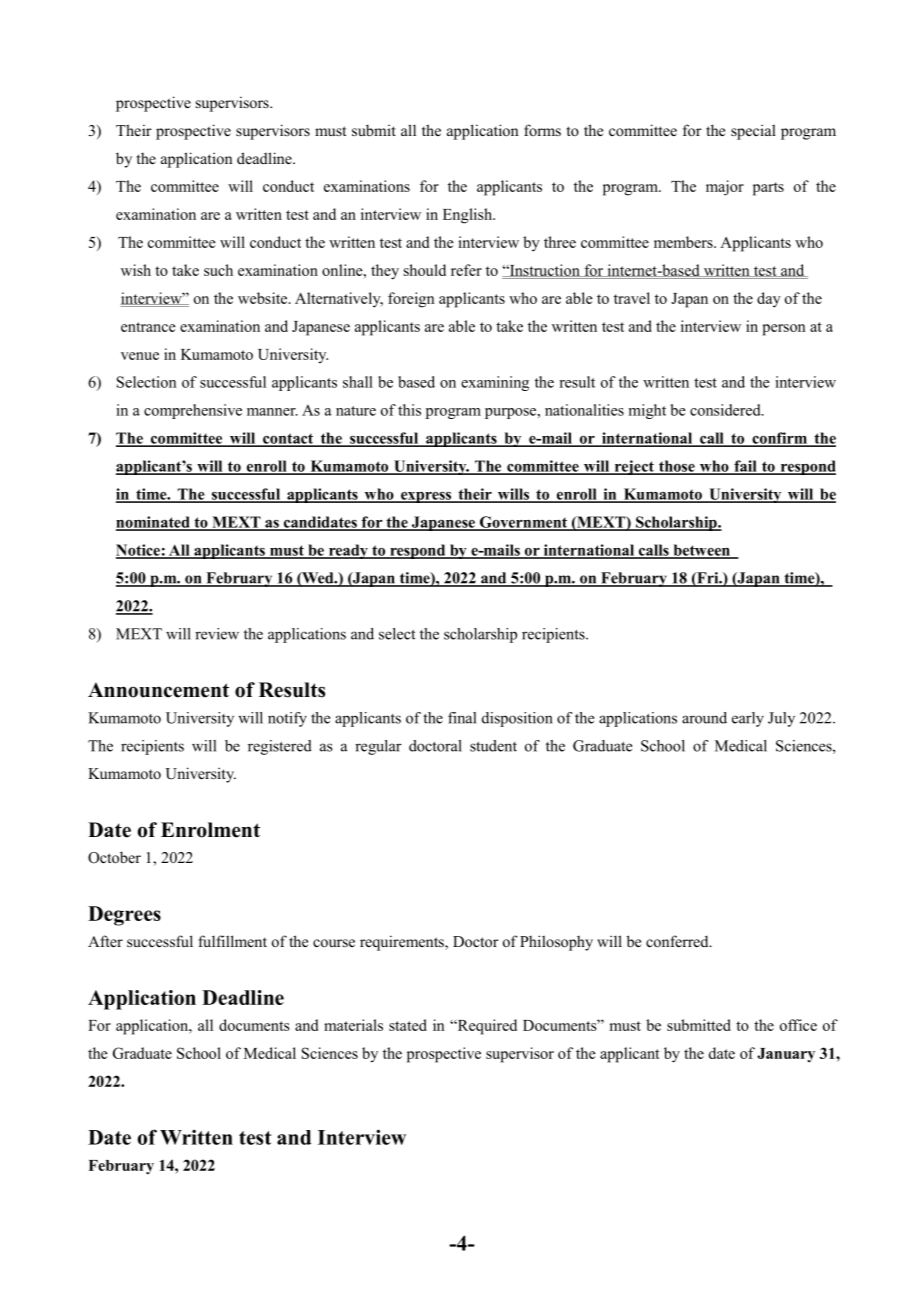 This screenshot has width=924, height=1308. Describe the element at coordinates (193, 411) in the screenshot. I see `comprehensive` at that location.
